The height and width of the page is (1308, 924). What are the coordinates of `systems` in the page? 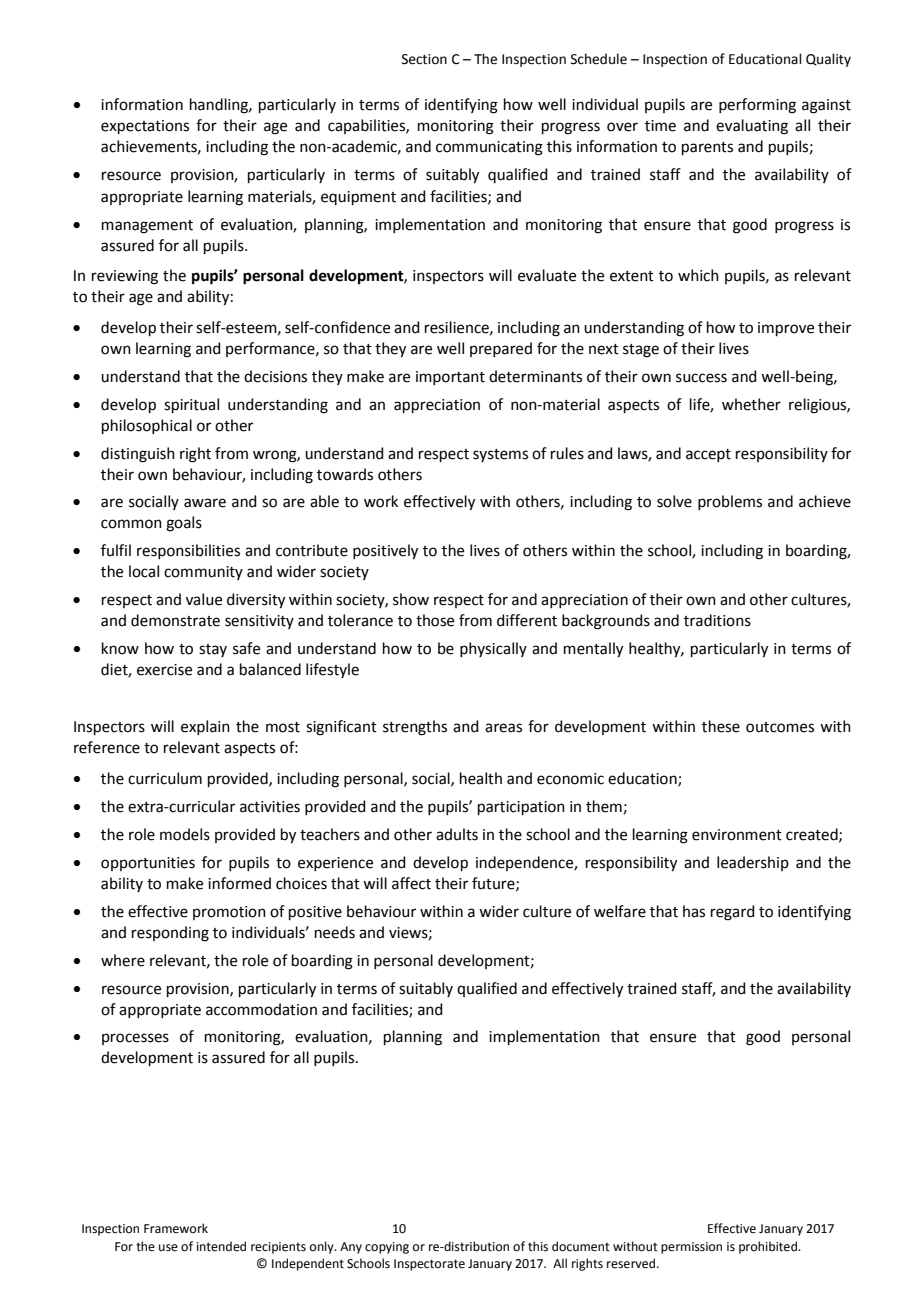 It's located at (500, 455).
